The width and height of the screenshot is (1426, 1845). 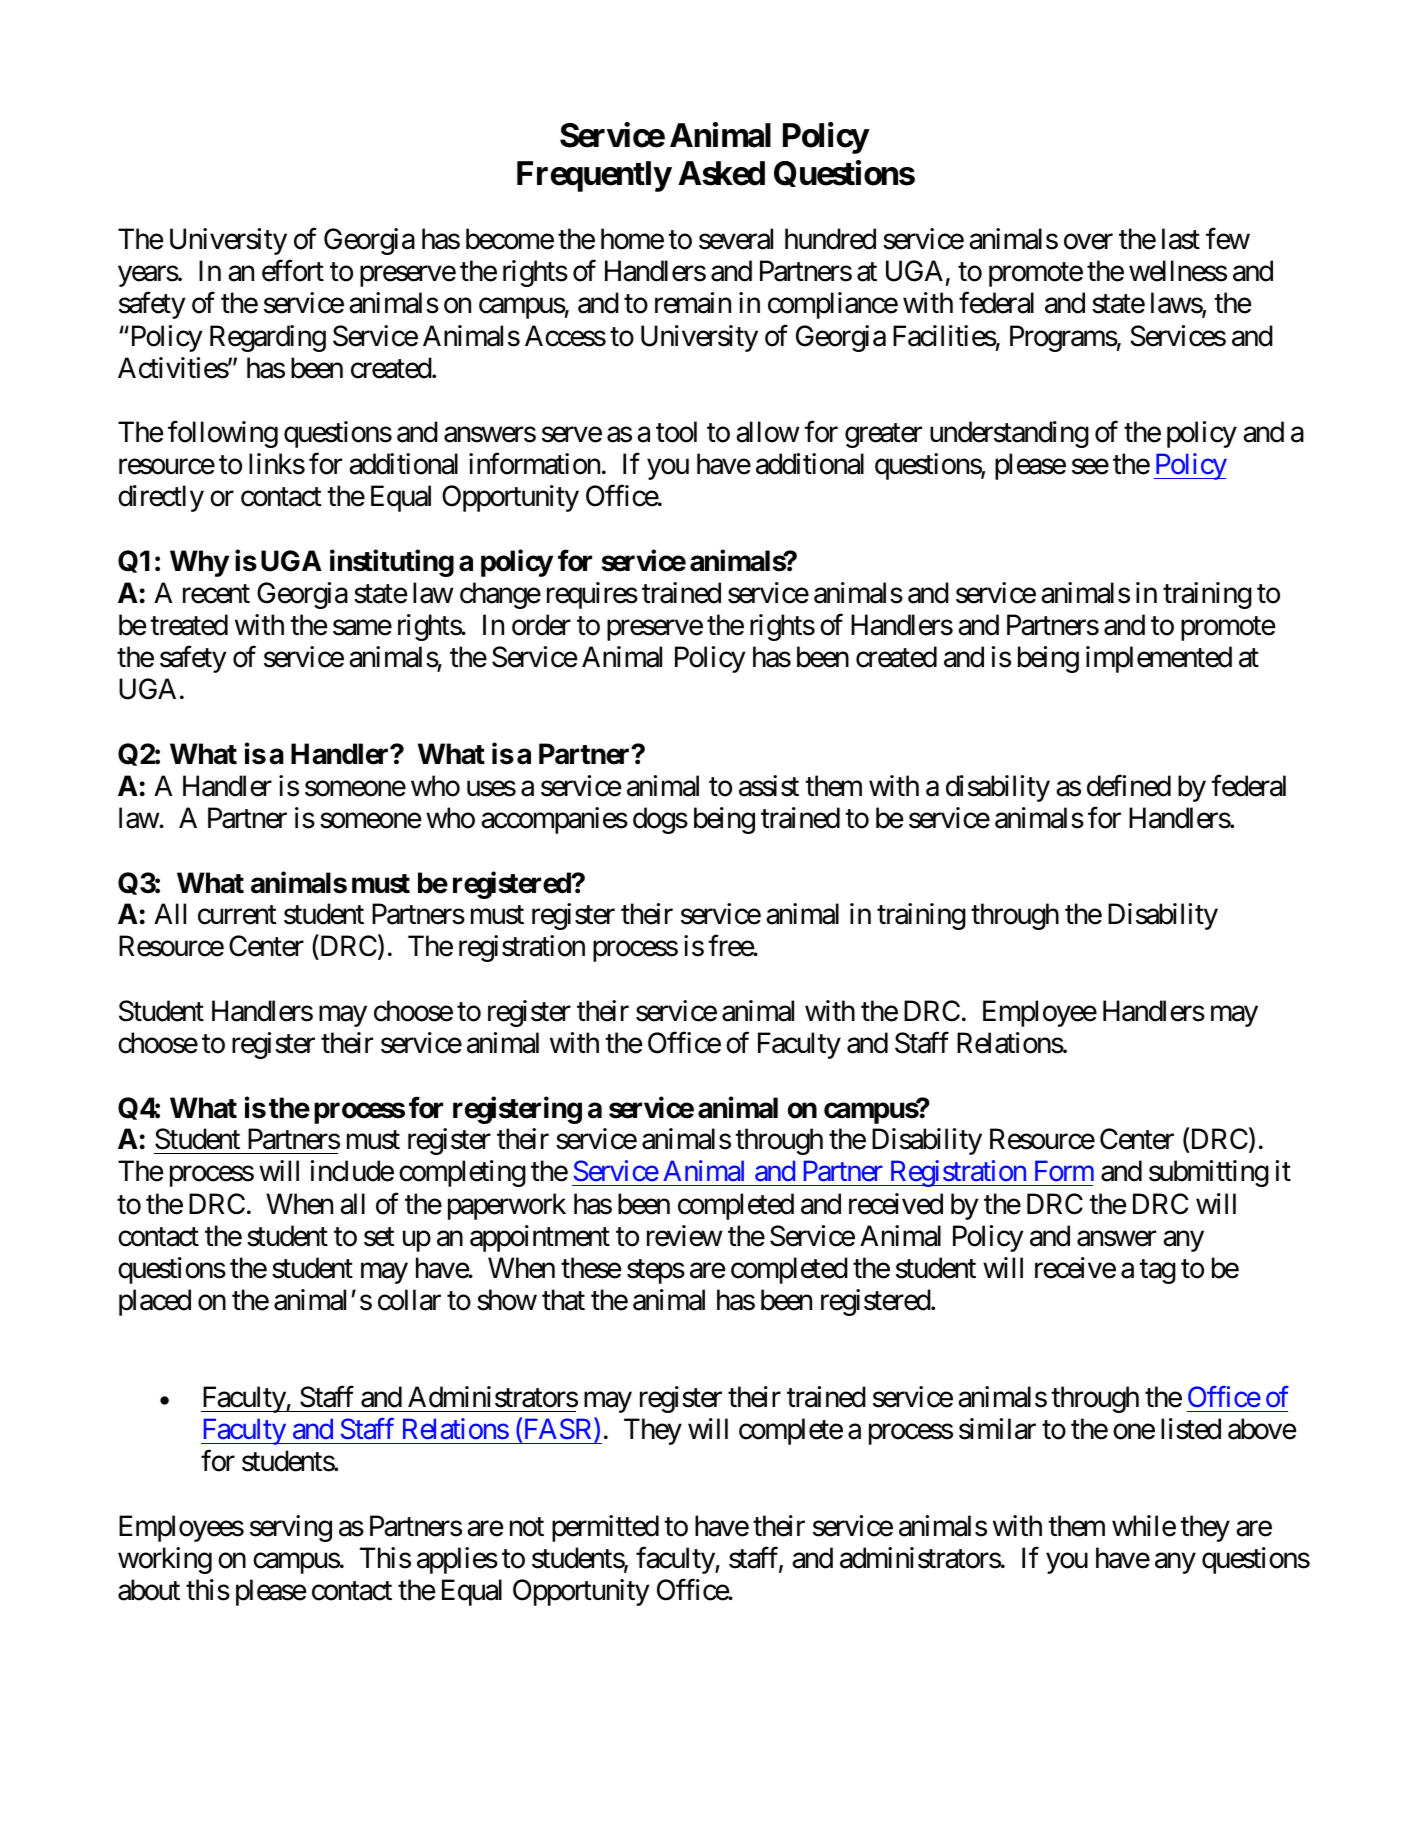 I want to click on listed, so click(x=1191, y=1429).
